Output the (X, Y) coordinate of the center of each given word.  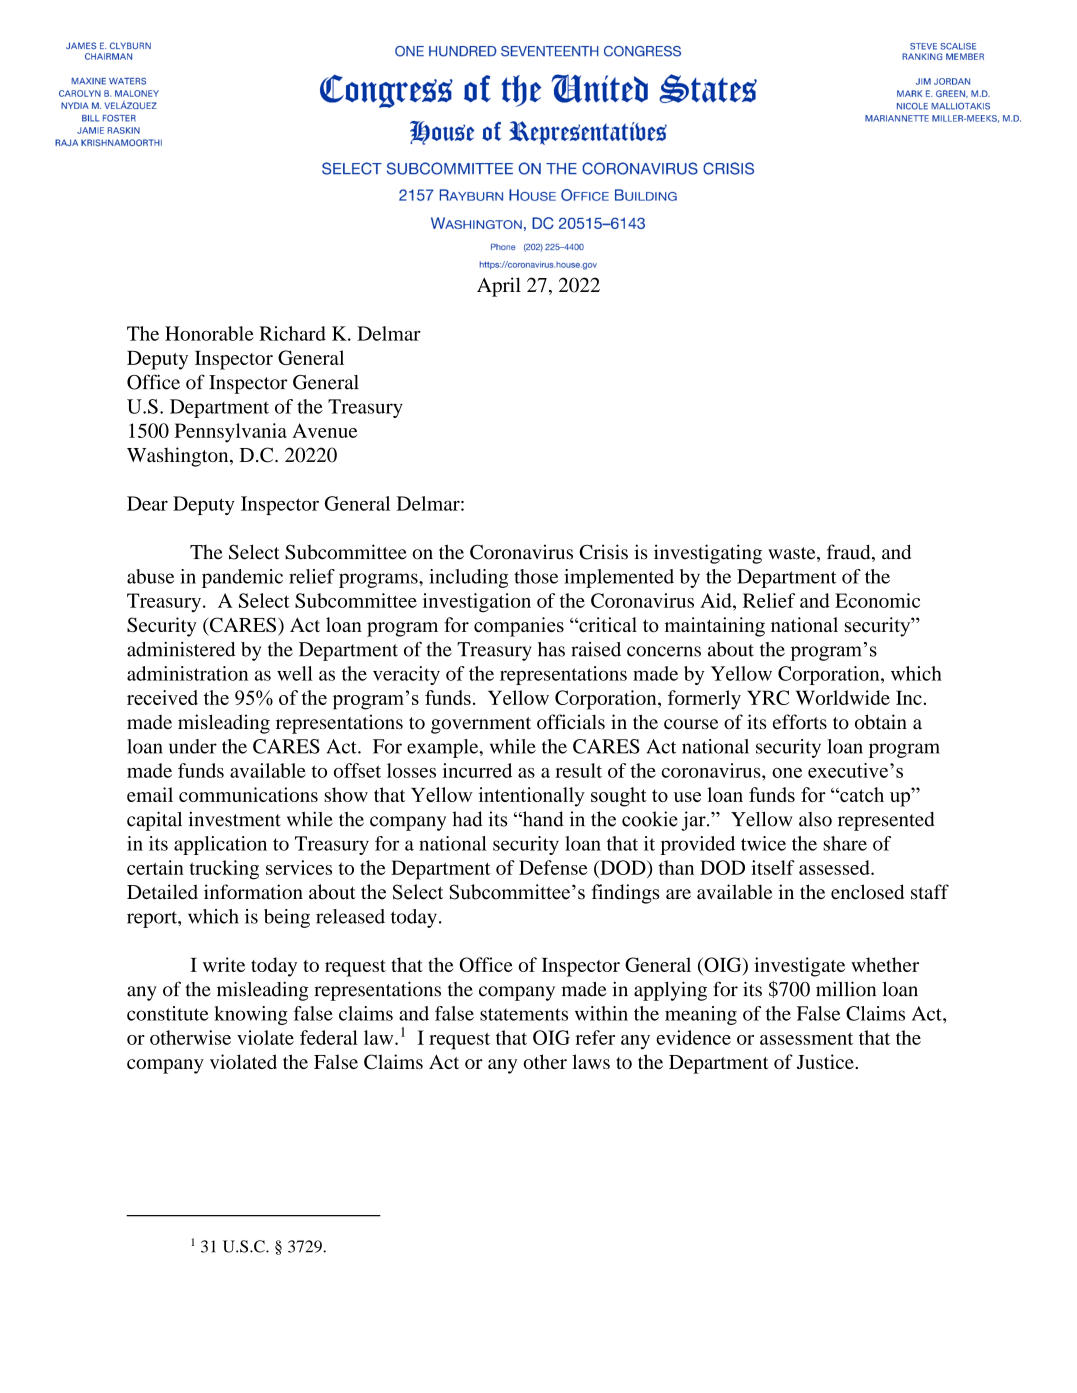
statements (524, 1014)
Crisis (604, 552)
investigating (708, 554)
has (551, 649)
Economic (877, 600)
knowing (251, 1015)
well (295, 673)
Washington (179, 457)
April (499, 287)
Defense (553, 867)
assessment (806, 1039)
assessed (835, 867)
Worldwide (843, 697)
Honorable (209, 333)
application (220, 845)
